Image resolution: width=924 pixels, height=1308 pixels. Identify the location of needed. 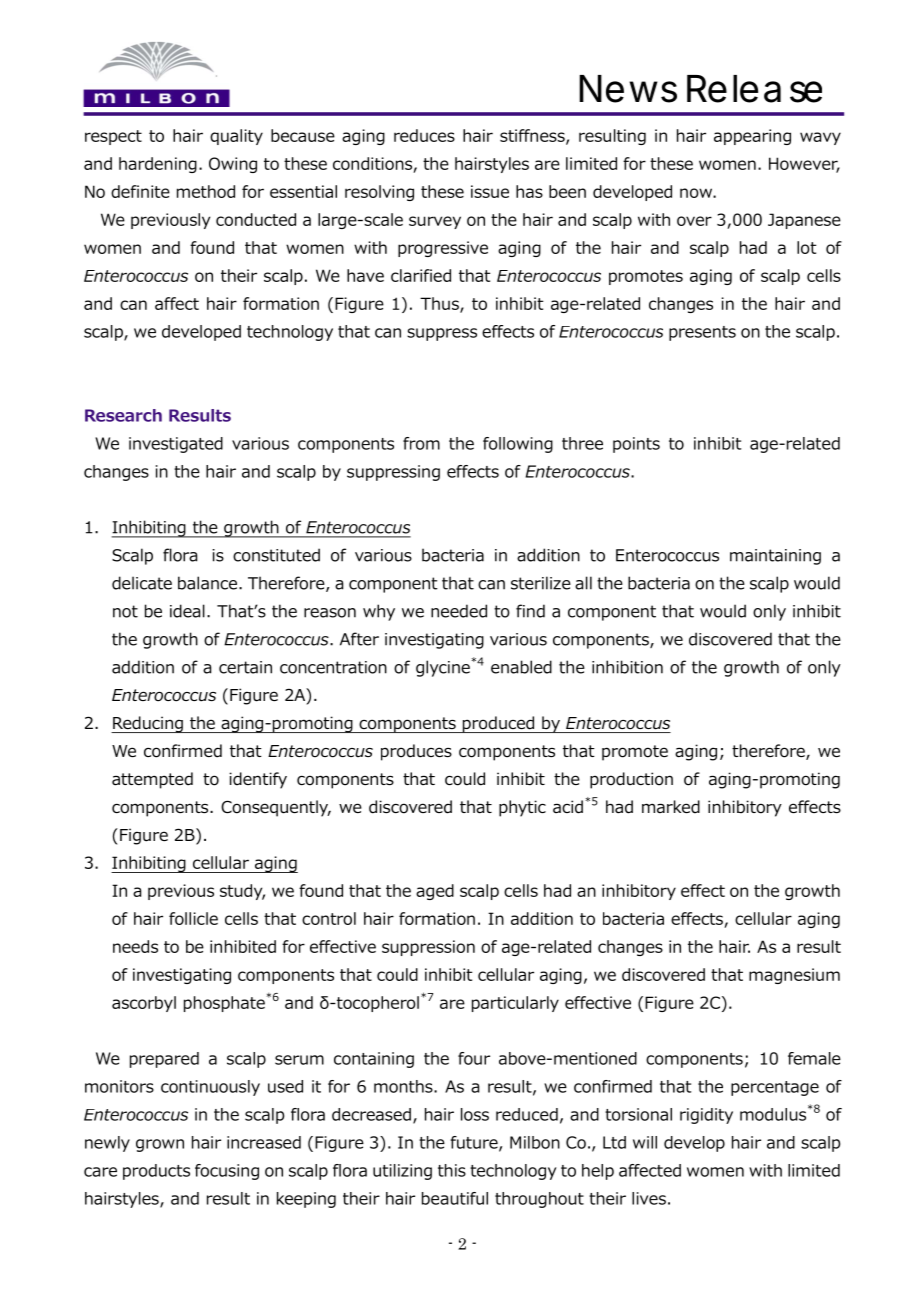
(459, 611).
